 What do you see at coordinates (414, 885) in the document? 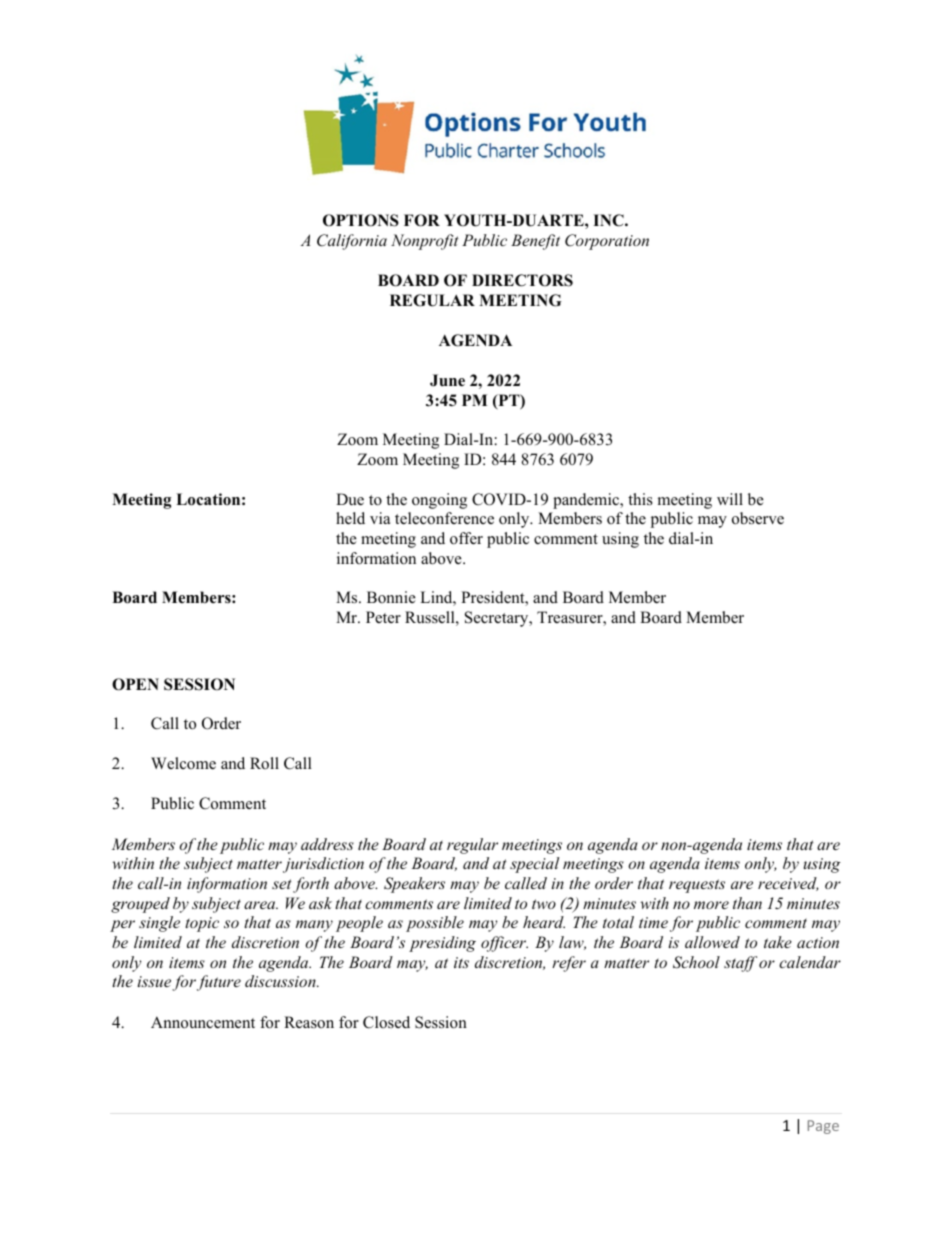
I see `Speakers` at bounding box center [414, 885].
